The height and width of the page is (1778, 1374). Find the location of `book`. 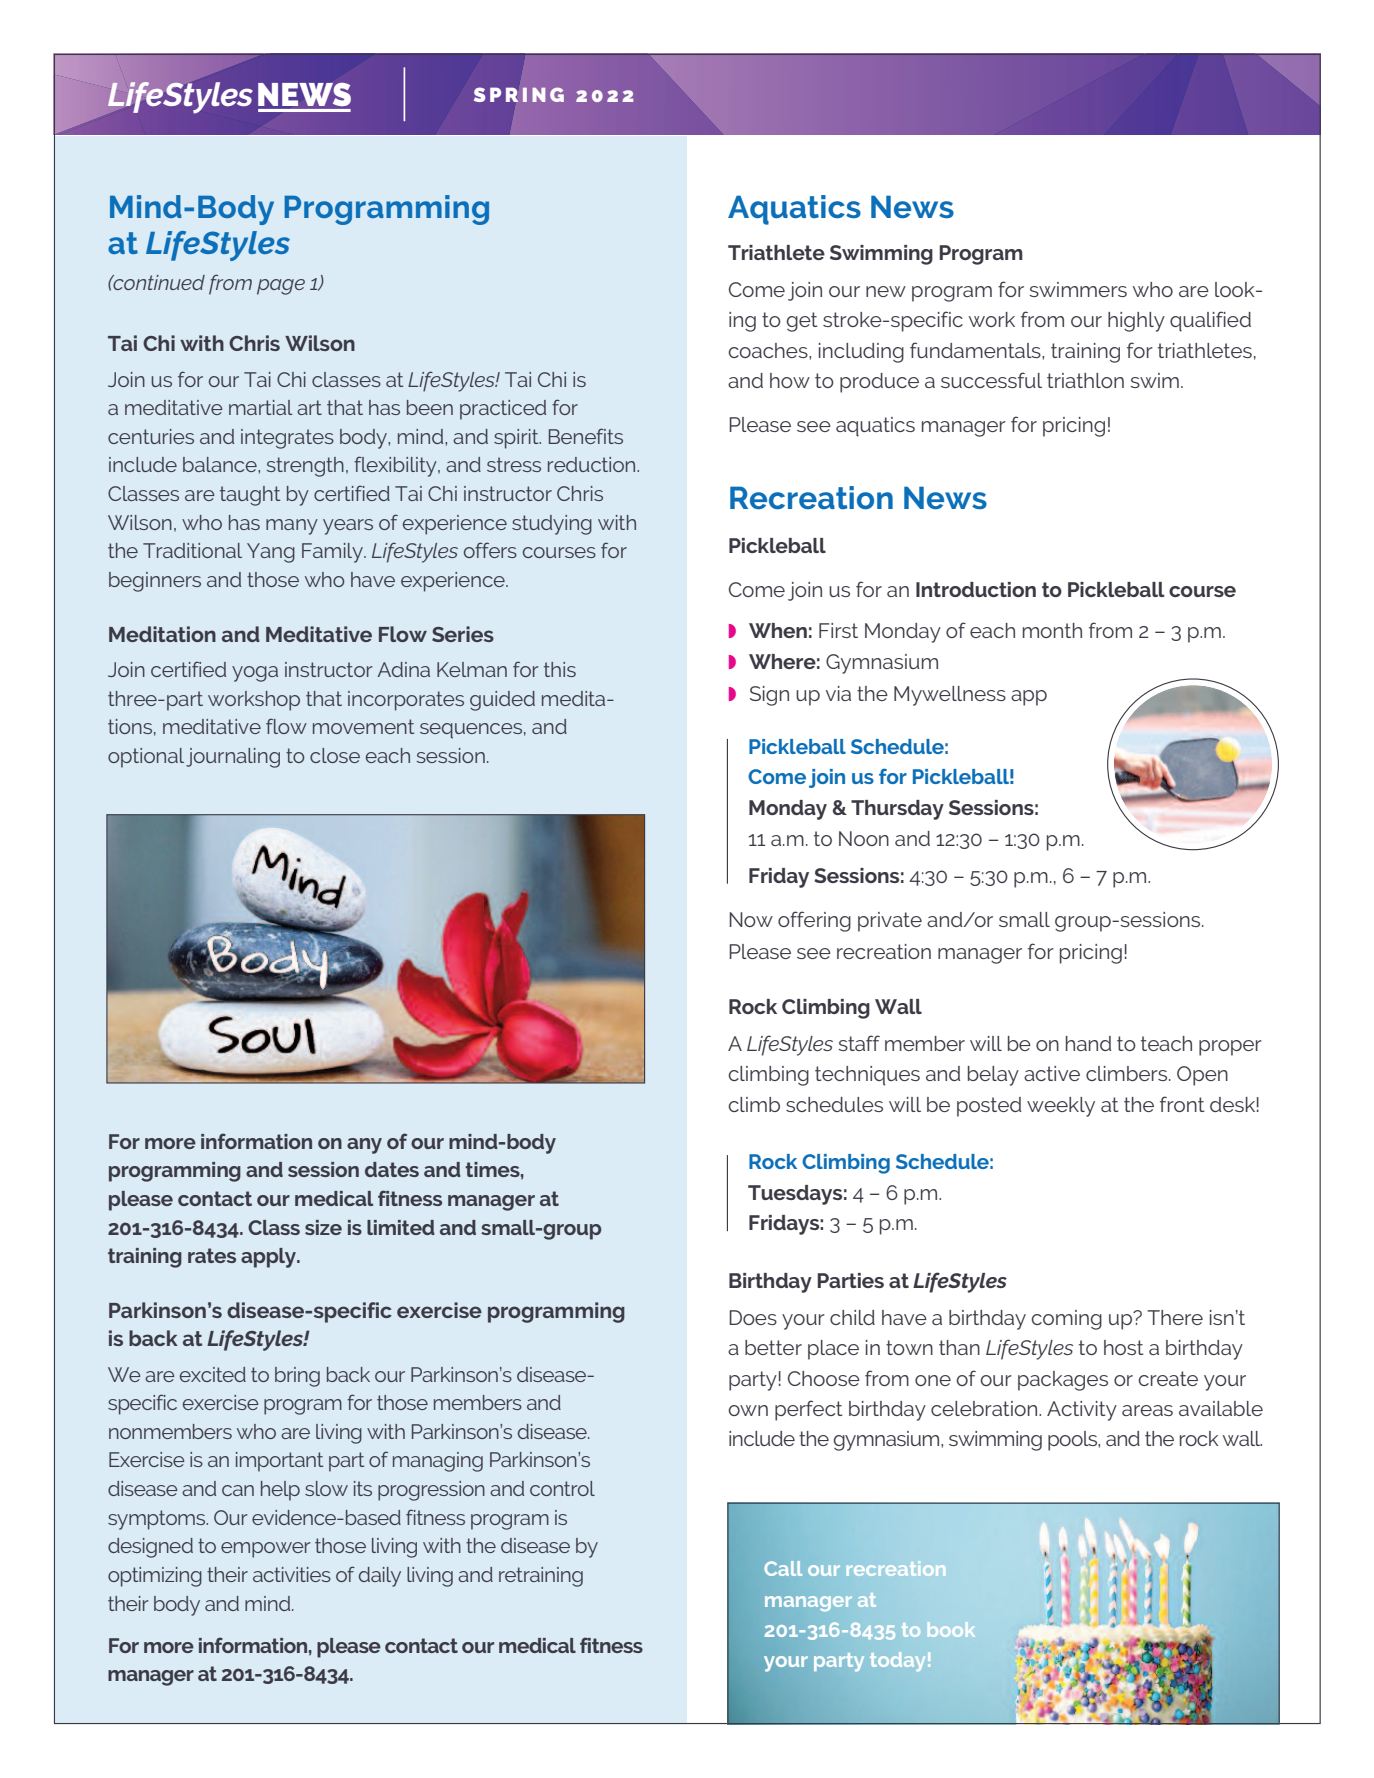

book is located at coordinates (951, 1629).
